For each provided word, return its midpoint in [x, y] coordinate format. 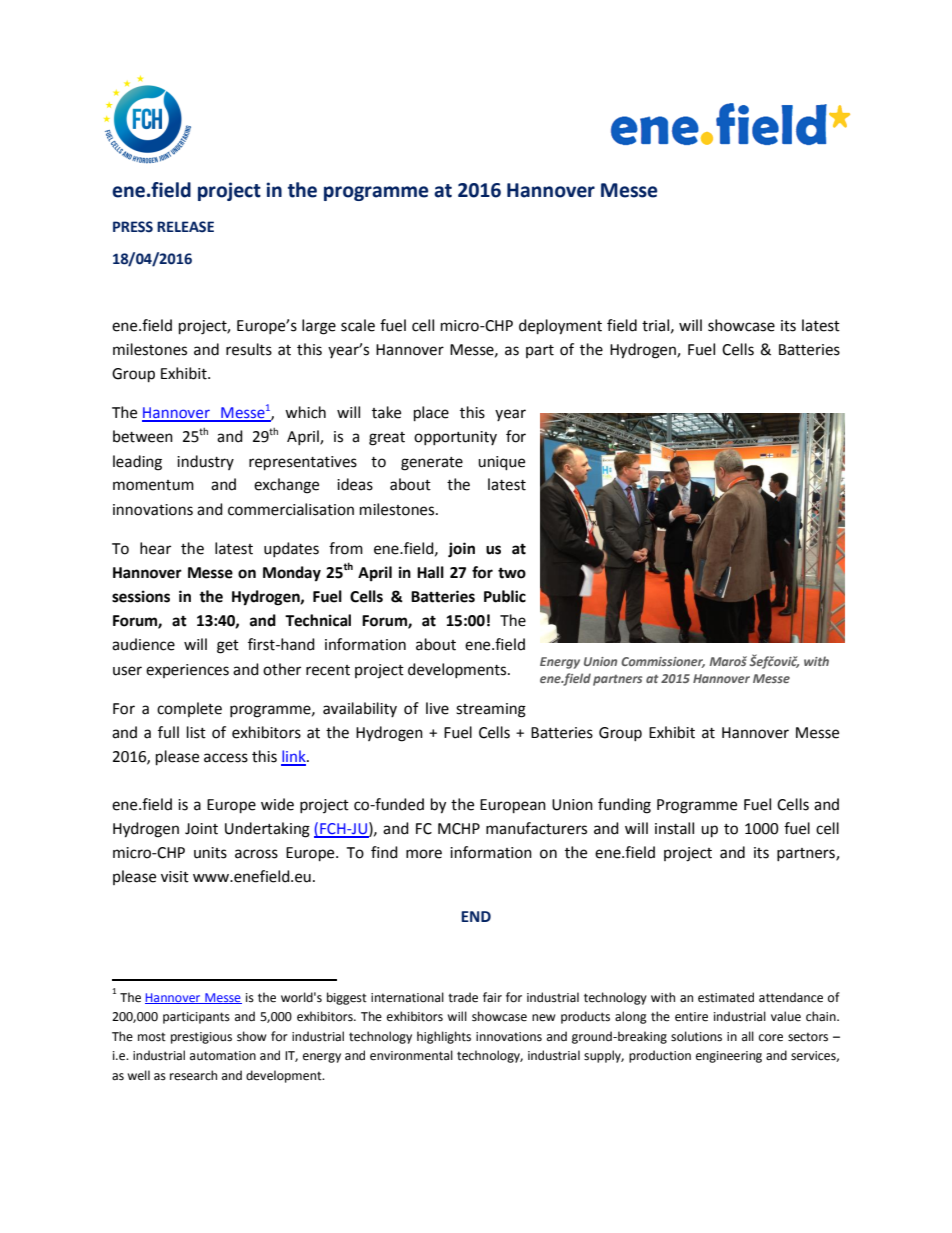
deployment [560, 327]
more [424, 854]
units [210, 853]
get [228, 647]
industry [205, 462]
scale [358, 325]
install [674, 828]
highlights [444, 1037]
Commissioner [663, 662]
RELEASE [185, 227]
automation [223, 1056]
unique [501, 463]
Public [505, 596]
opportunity [455, 438]
